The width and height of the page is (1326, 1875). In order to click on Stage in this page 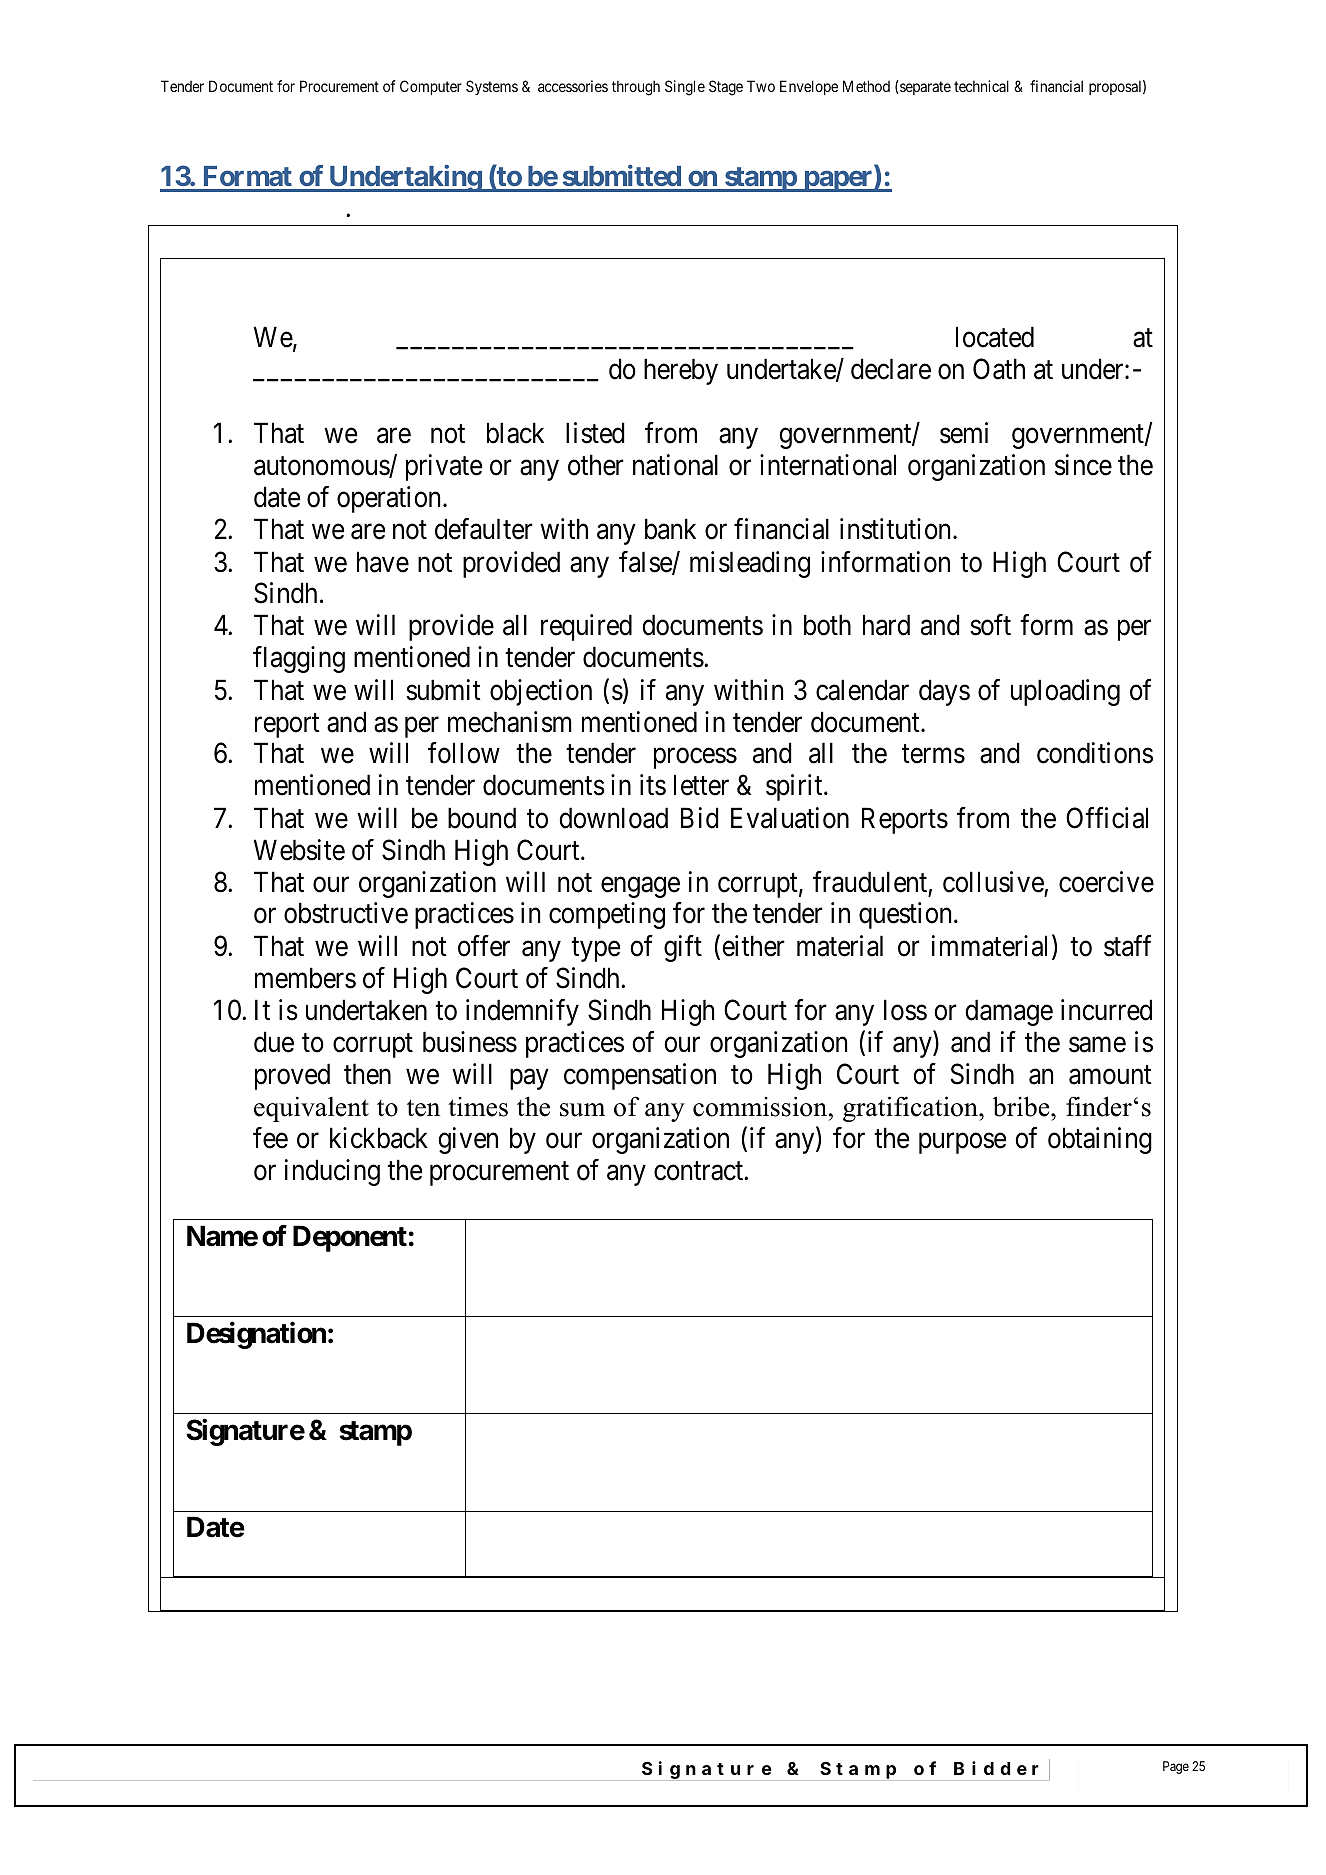, I will do `click(726, 88)`.
